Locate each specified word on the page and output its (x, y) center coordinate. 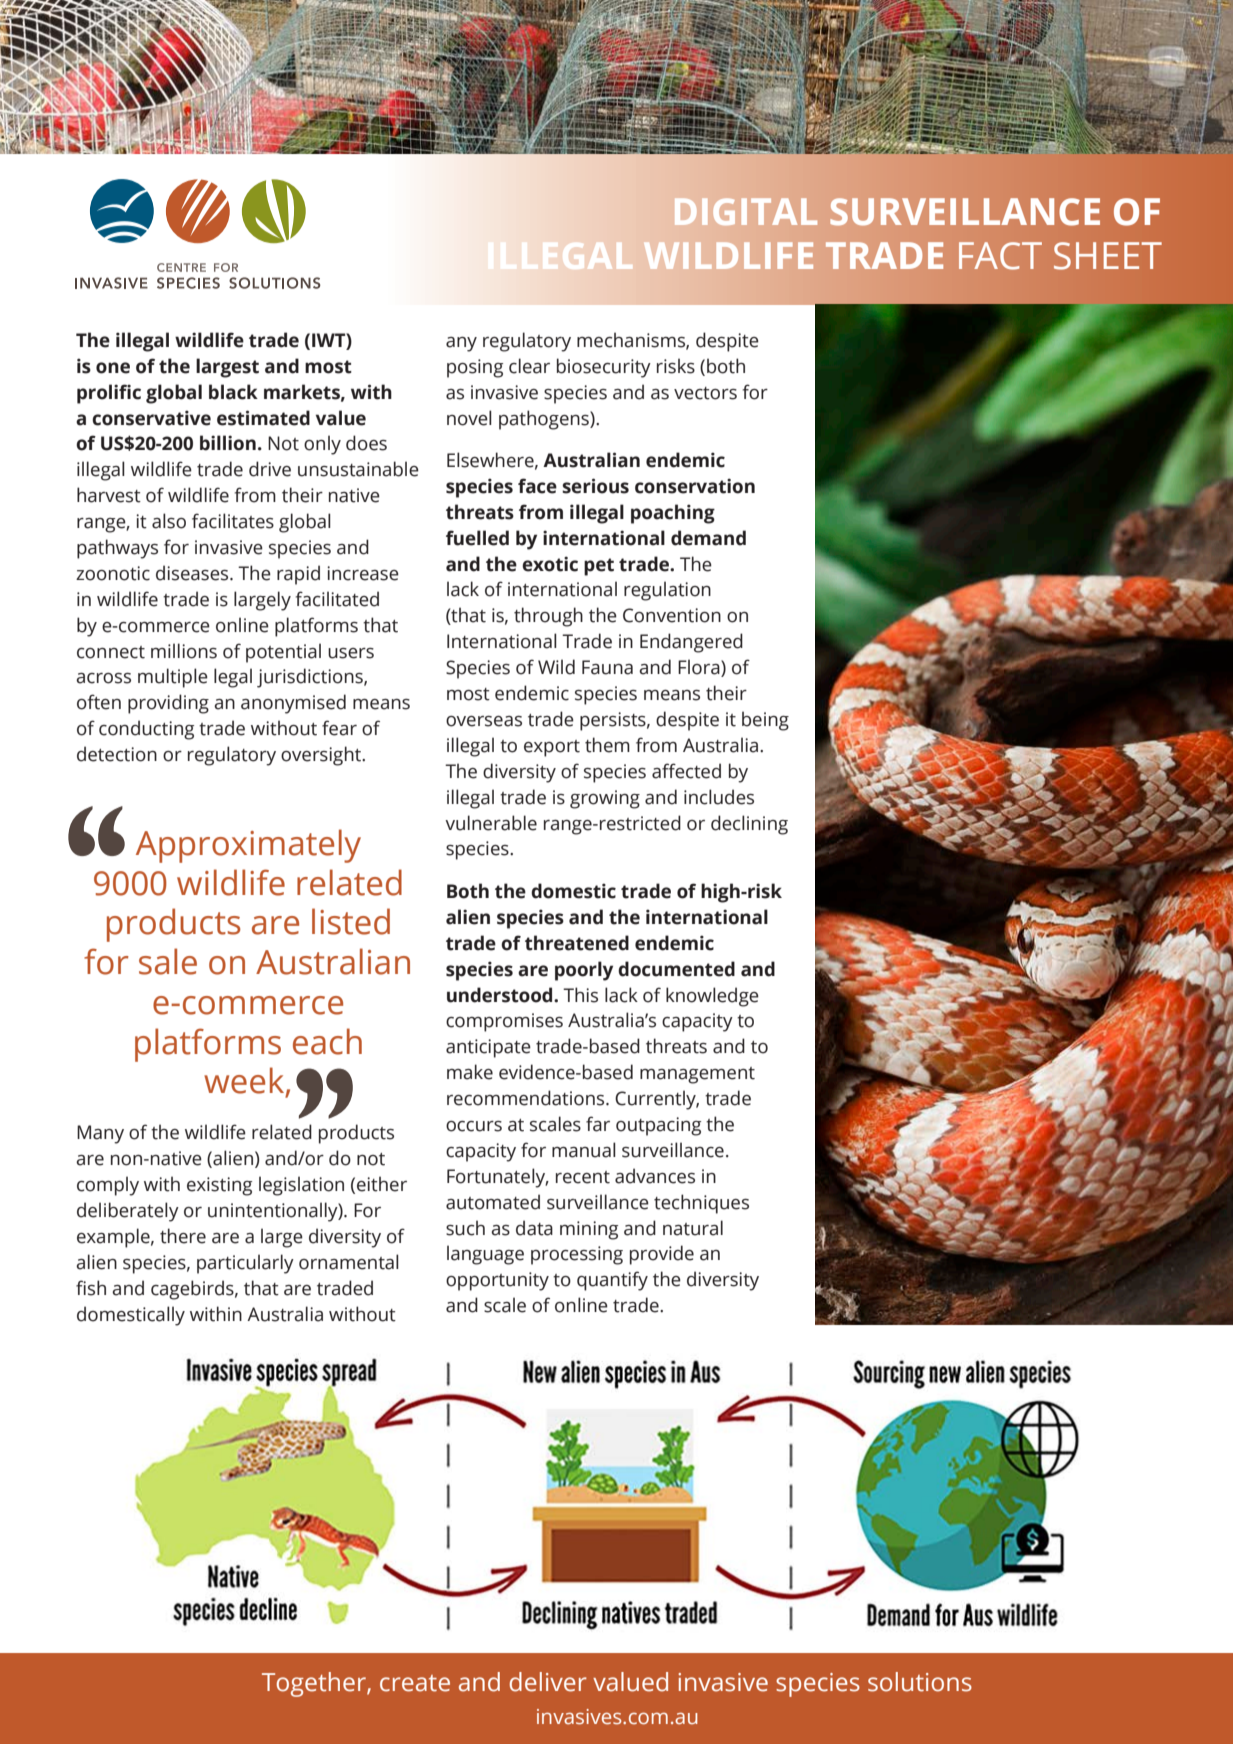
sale (168, 961)
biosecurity (604, 368)
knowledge (712, 997)
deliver (548, 1682)
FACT (1000, 256)
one (113, 368)
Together (315, 1684)
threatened (577, 943)
